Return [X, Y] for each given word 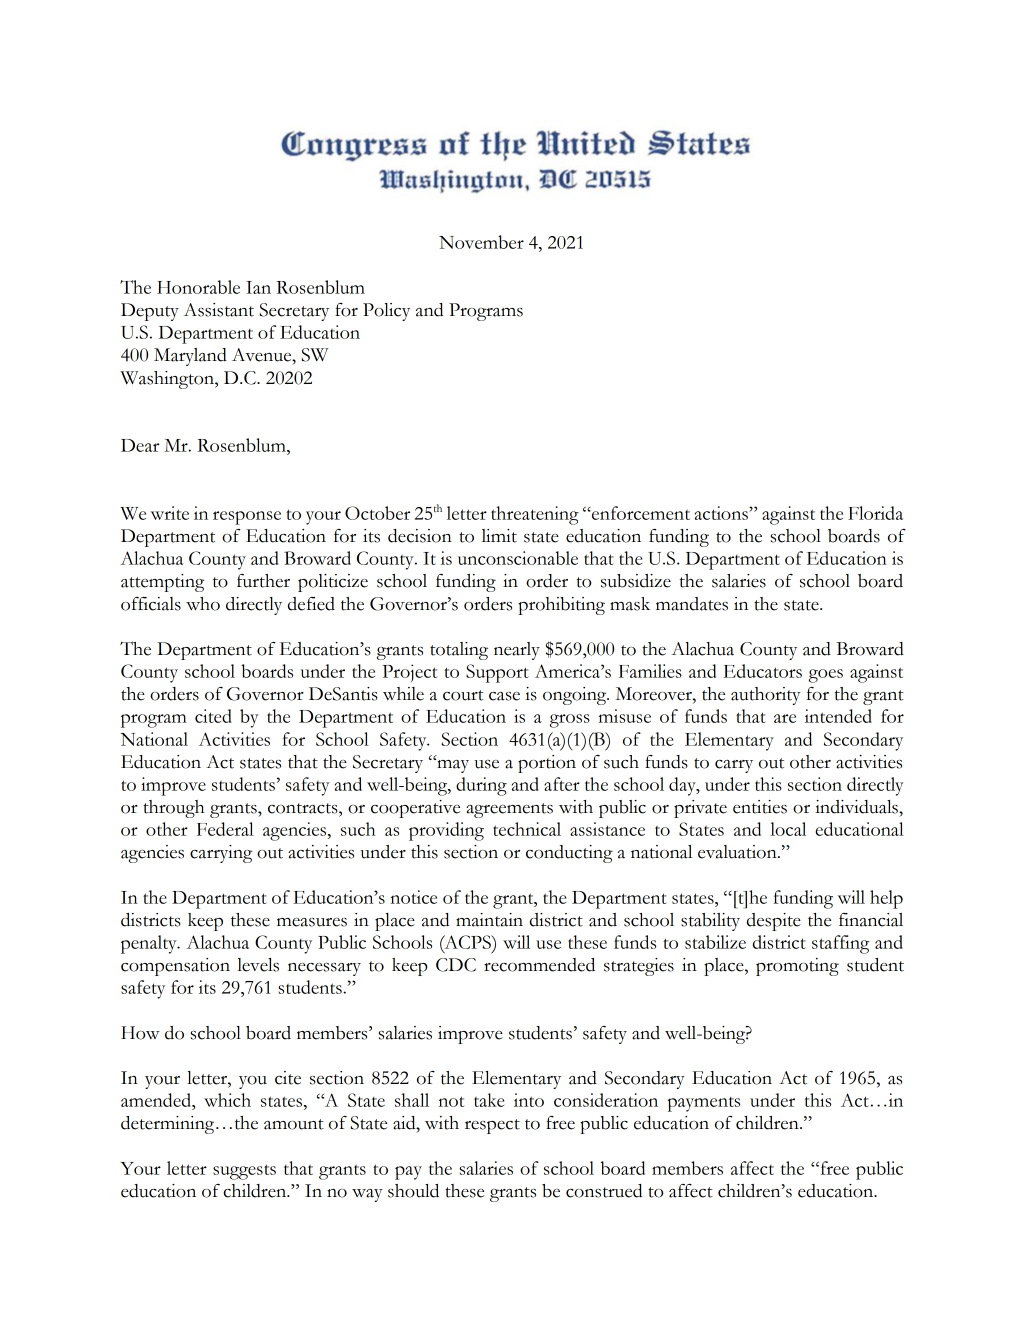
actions [722, 513]
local [788, 829]
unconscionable [518, 558]
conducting [569, 854]
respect [492, 1126]
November [481, 242]
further [263, 581]
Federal [225, 829]
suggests [244, 1172]
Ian [258, 287]
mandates [692, 604]
